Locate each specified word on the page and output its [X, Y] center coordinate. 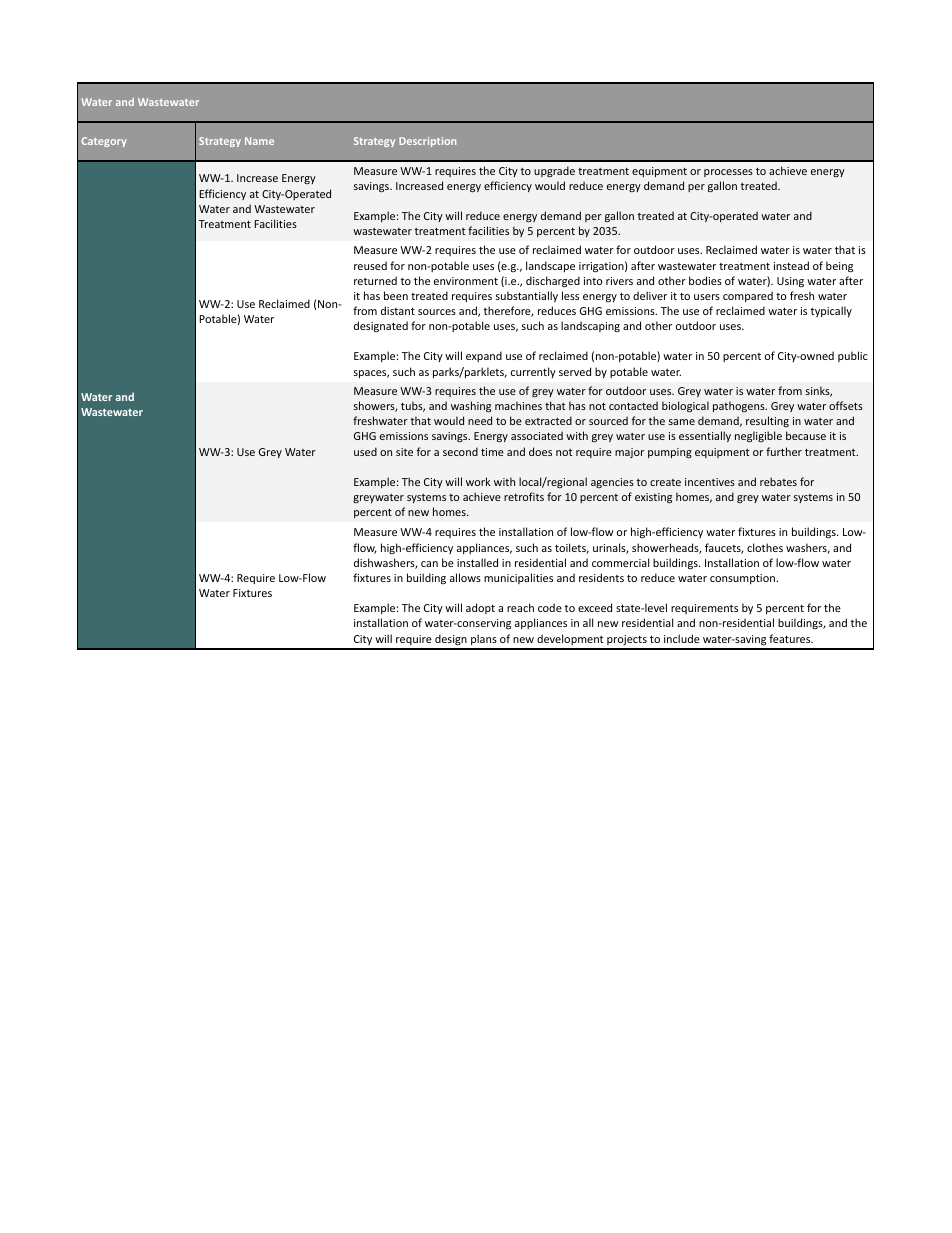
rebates [778, 481]
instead [791, 265]
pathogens [740, 406]
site [404, 452]
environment [466, 281]
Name [259, 141]
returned [375, 280]
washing [471, 406]
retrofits [524, 496]
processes [728, 173]
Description [427, 142]
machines [518, 405]
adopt [480, 608]
